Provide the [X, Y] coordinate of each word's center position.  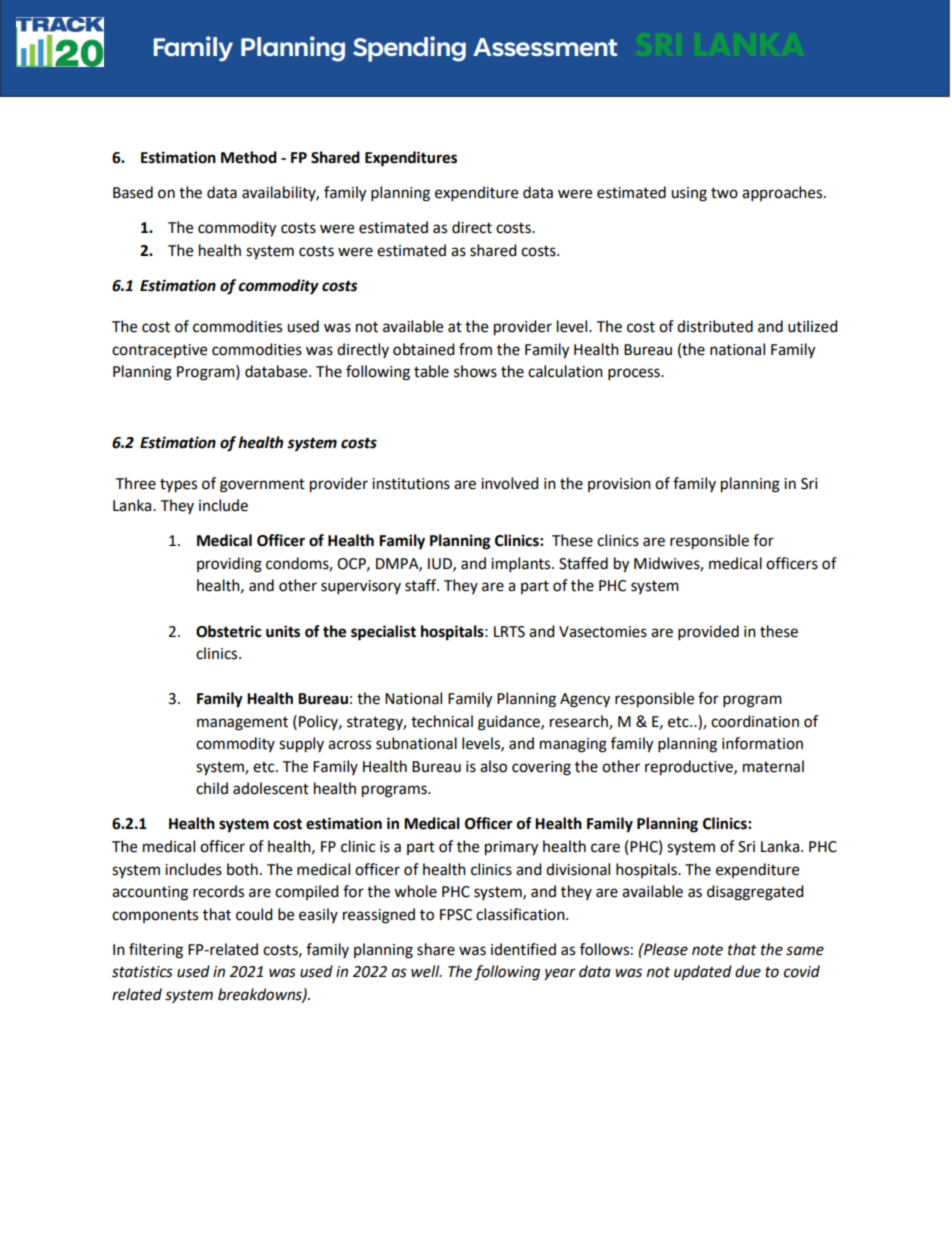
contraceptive [159, 351]
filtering [156, 951]
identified [523, 949]
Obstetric [228, 631]
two [724, 193]
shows [475, 371]
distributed [715, 326]
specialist [383, 633]
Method [249, 157]
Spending [409, 49]
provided [708, 633]
